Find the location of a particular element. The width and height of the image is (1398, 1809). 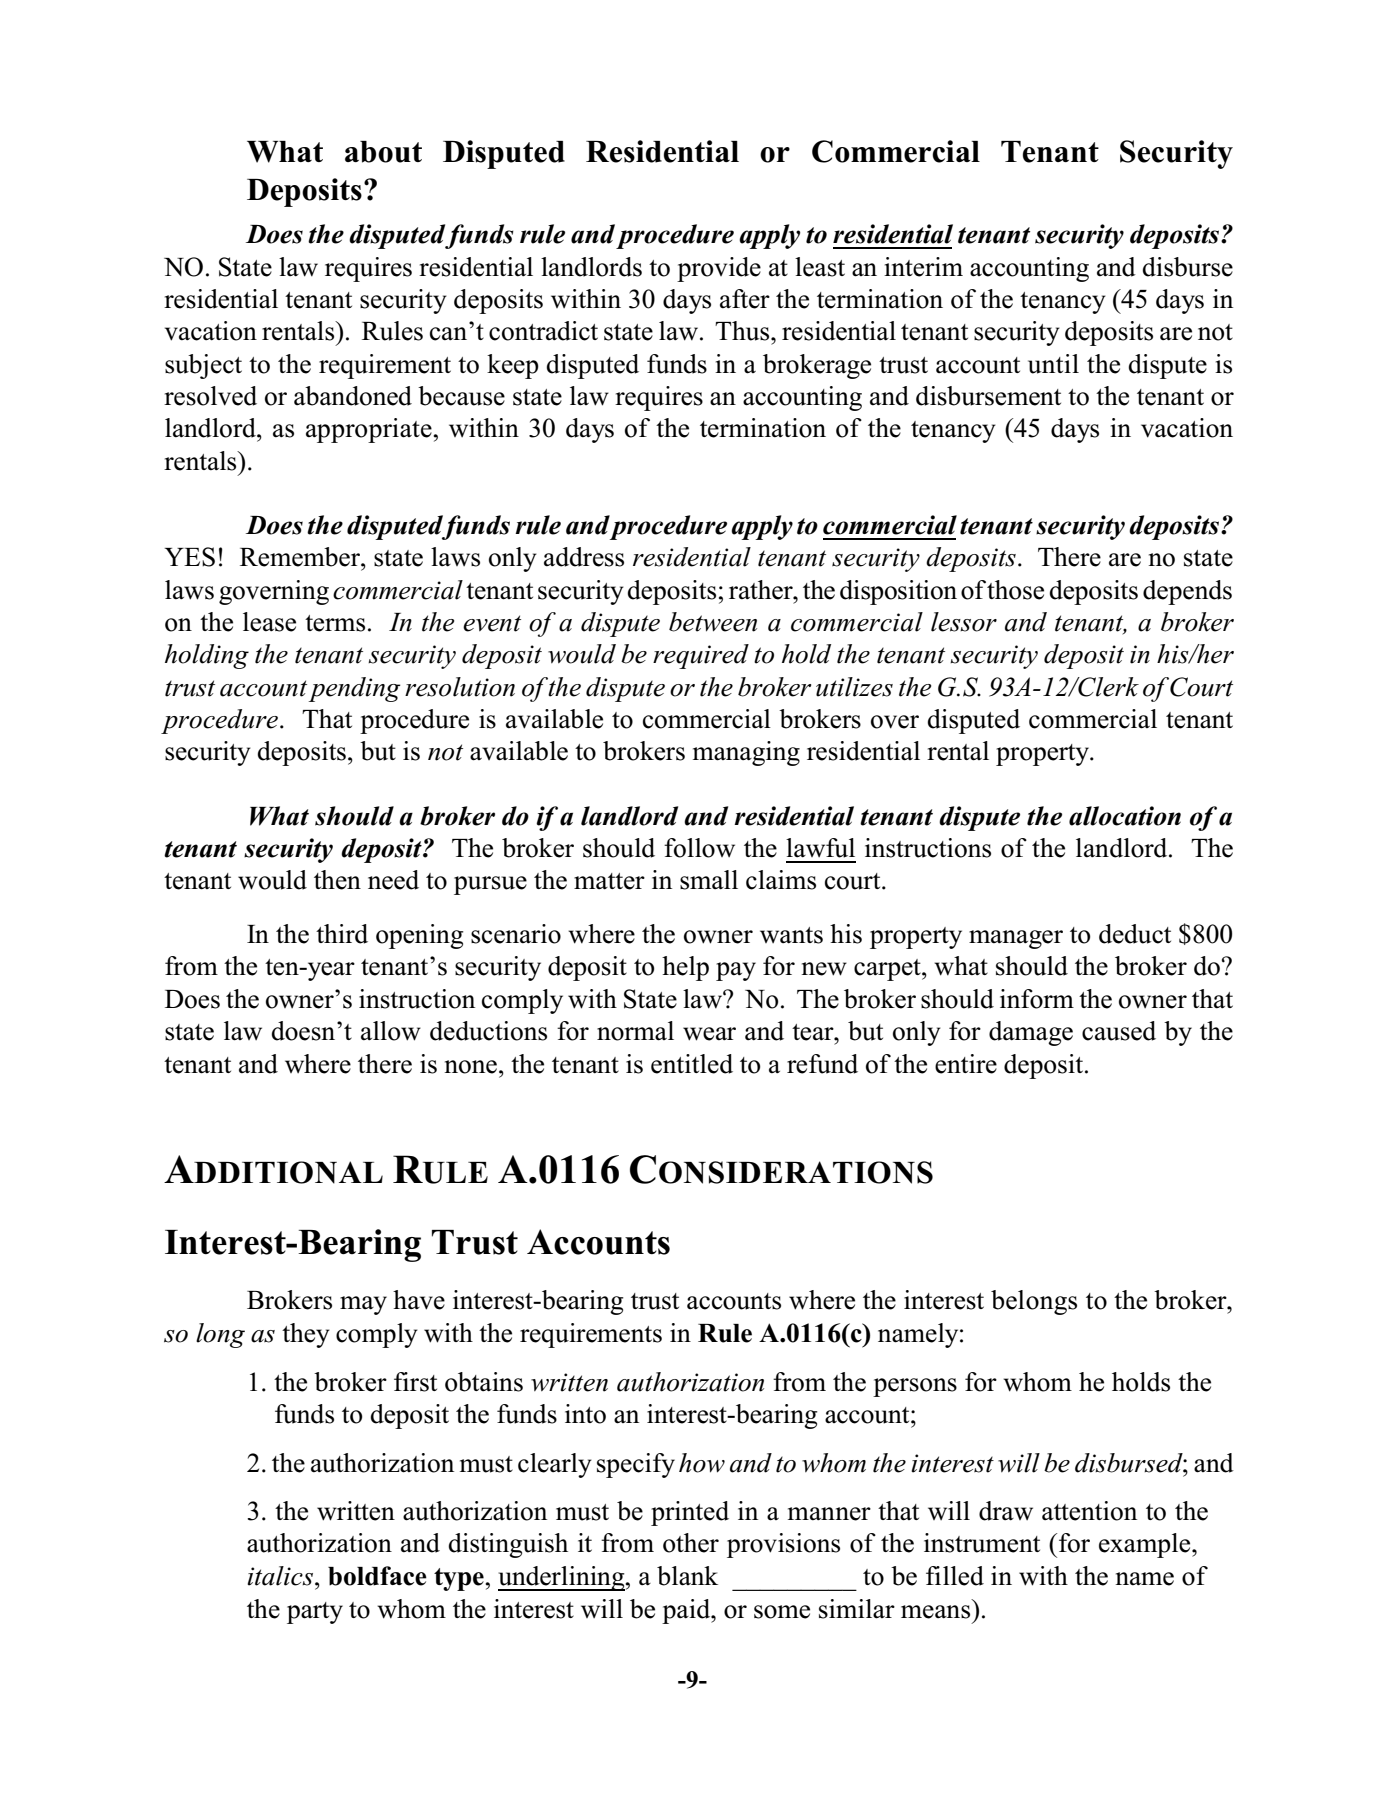

interim is located at coordinates (923, 267).
